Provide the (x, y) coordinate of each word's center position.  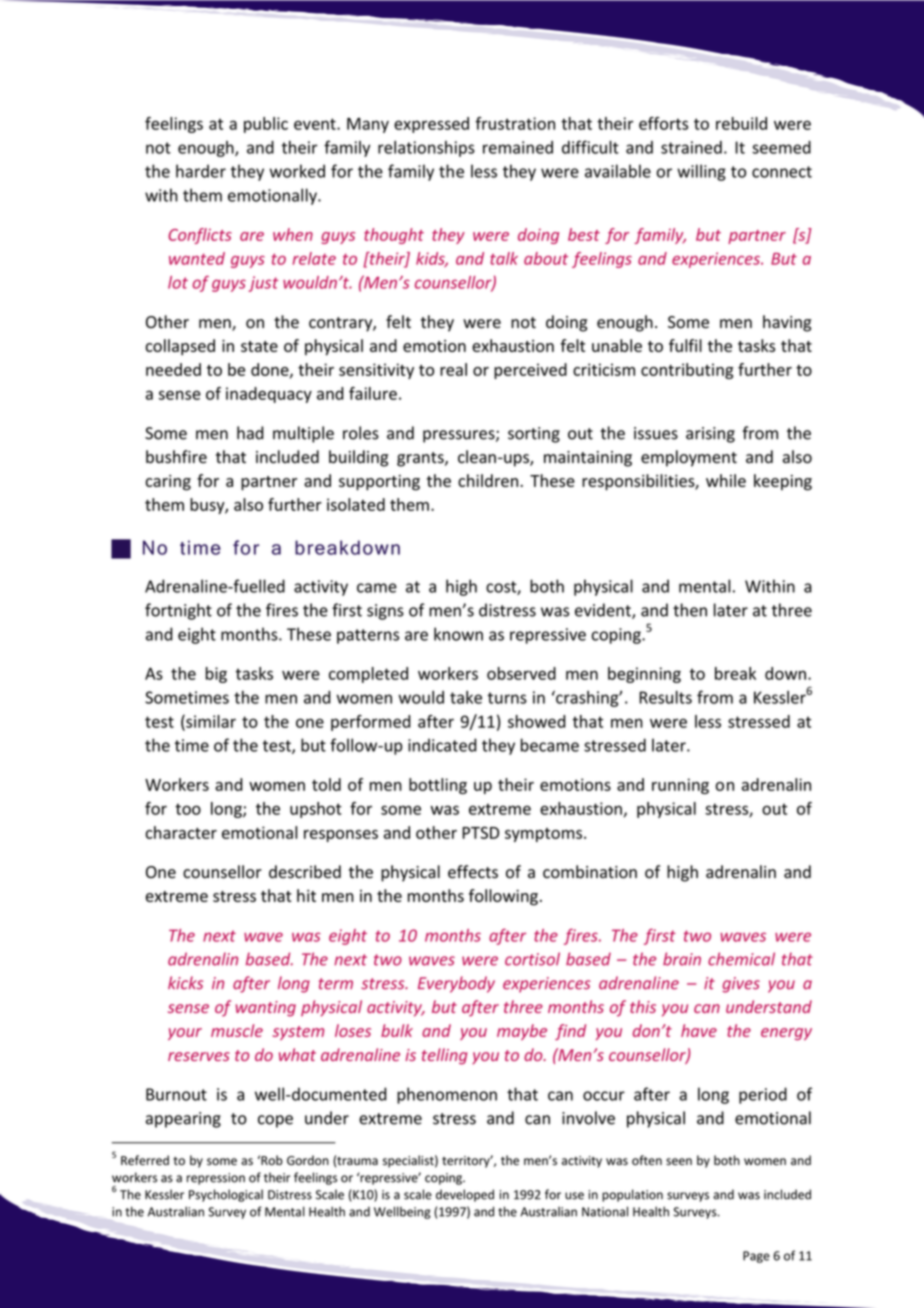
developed (465, 1195)
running (680, 786)
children (488, 480)
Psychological (226, 1195)
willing (701, 172)
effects (473, 872)
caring (168, 483)
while (726, 480)
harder (201, 171)
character (181, 832)
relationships (426, 149)
